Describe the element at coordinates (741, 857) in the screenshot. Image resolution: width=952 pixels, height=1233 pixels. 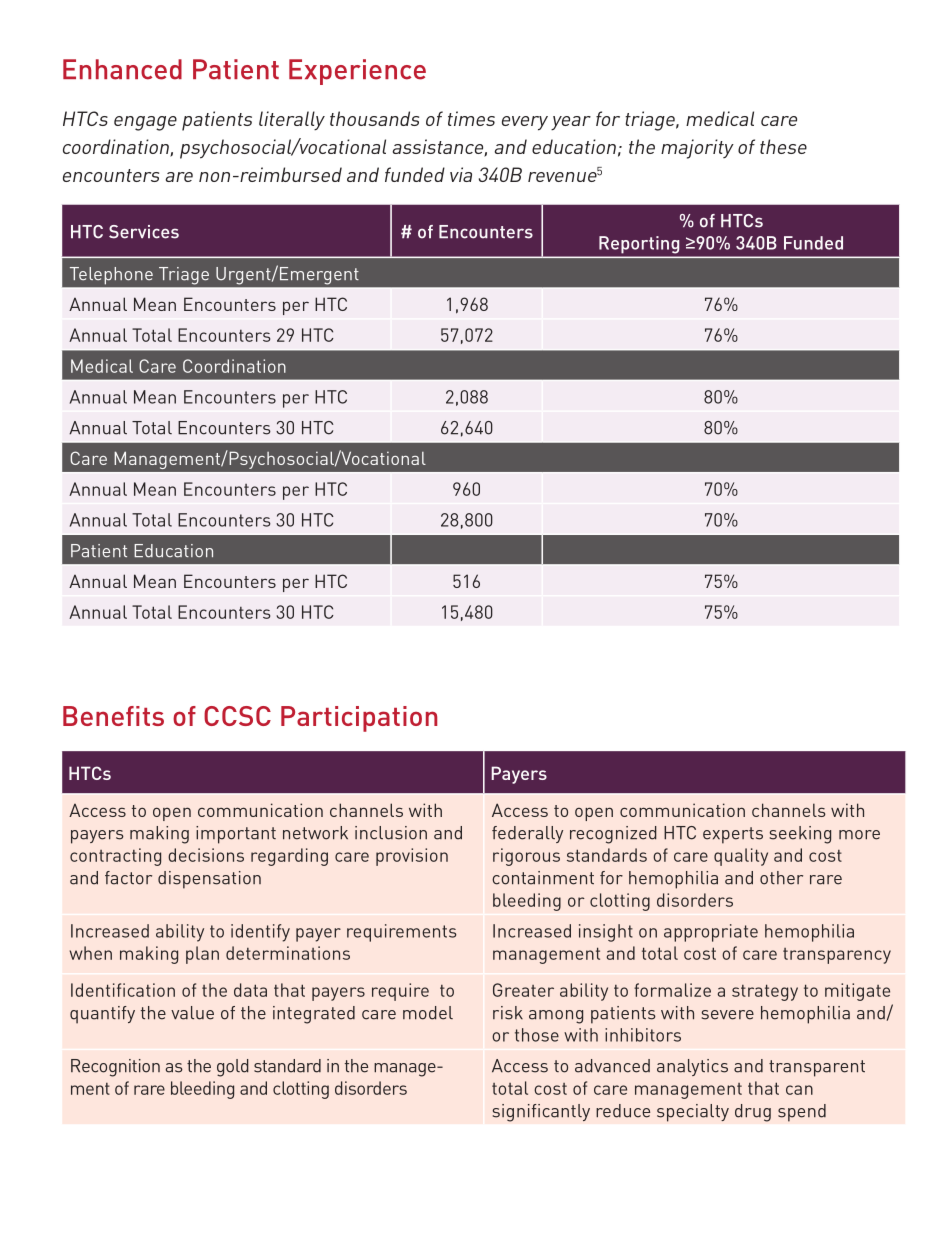
I see `quality` at that location.
